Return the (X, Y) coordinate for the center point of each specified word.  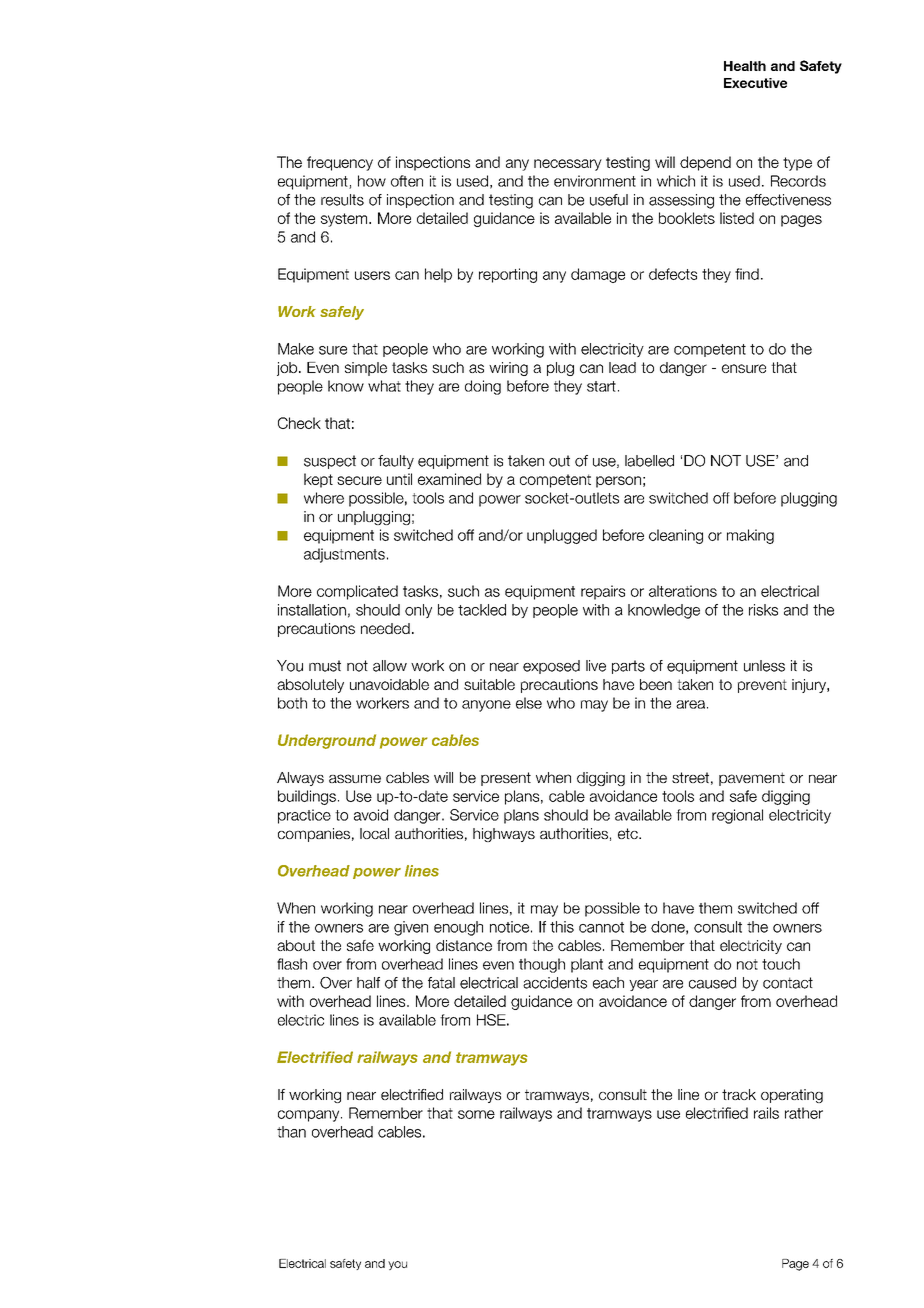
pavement (752, 779)
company (310, 1116)
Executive (755, 83)
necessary (568, 165)
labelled (649, 461)
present (506, 779)
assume (355, 778)
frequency (340, 163)
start (601, 386)
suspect (330, 462)
